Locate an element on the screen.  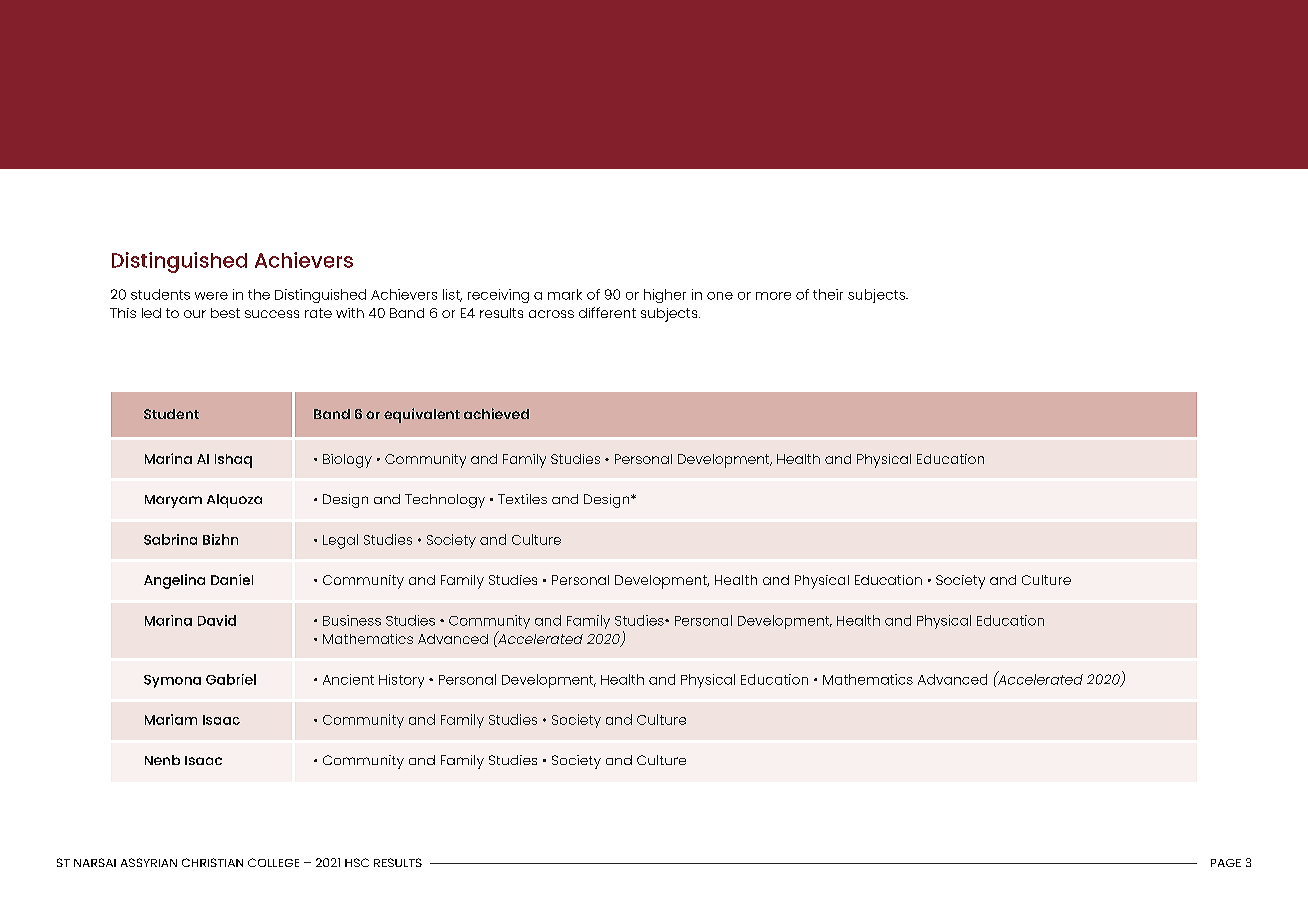
Business is located at coordinates (352, 620).
